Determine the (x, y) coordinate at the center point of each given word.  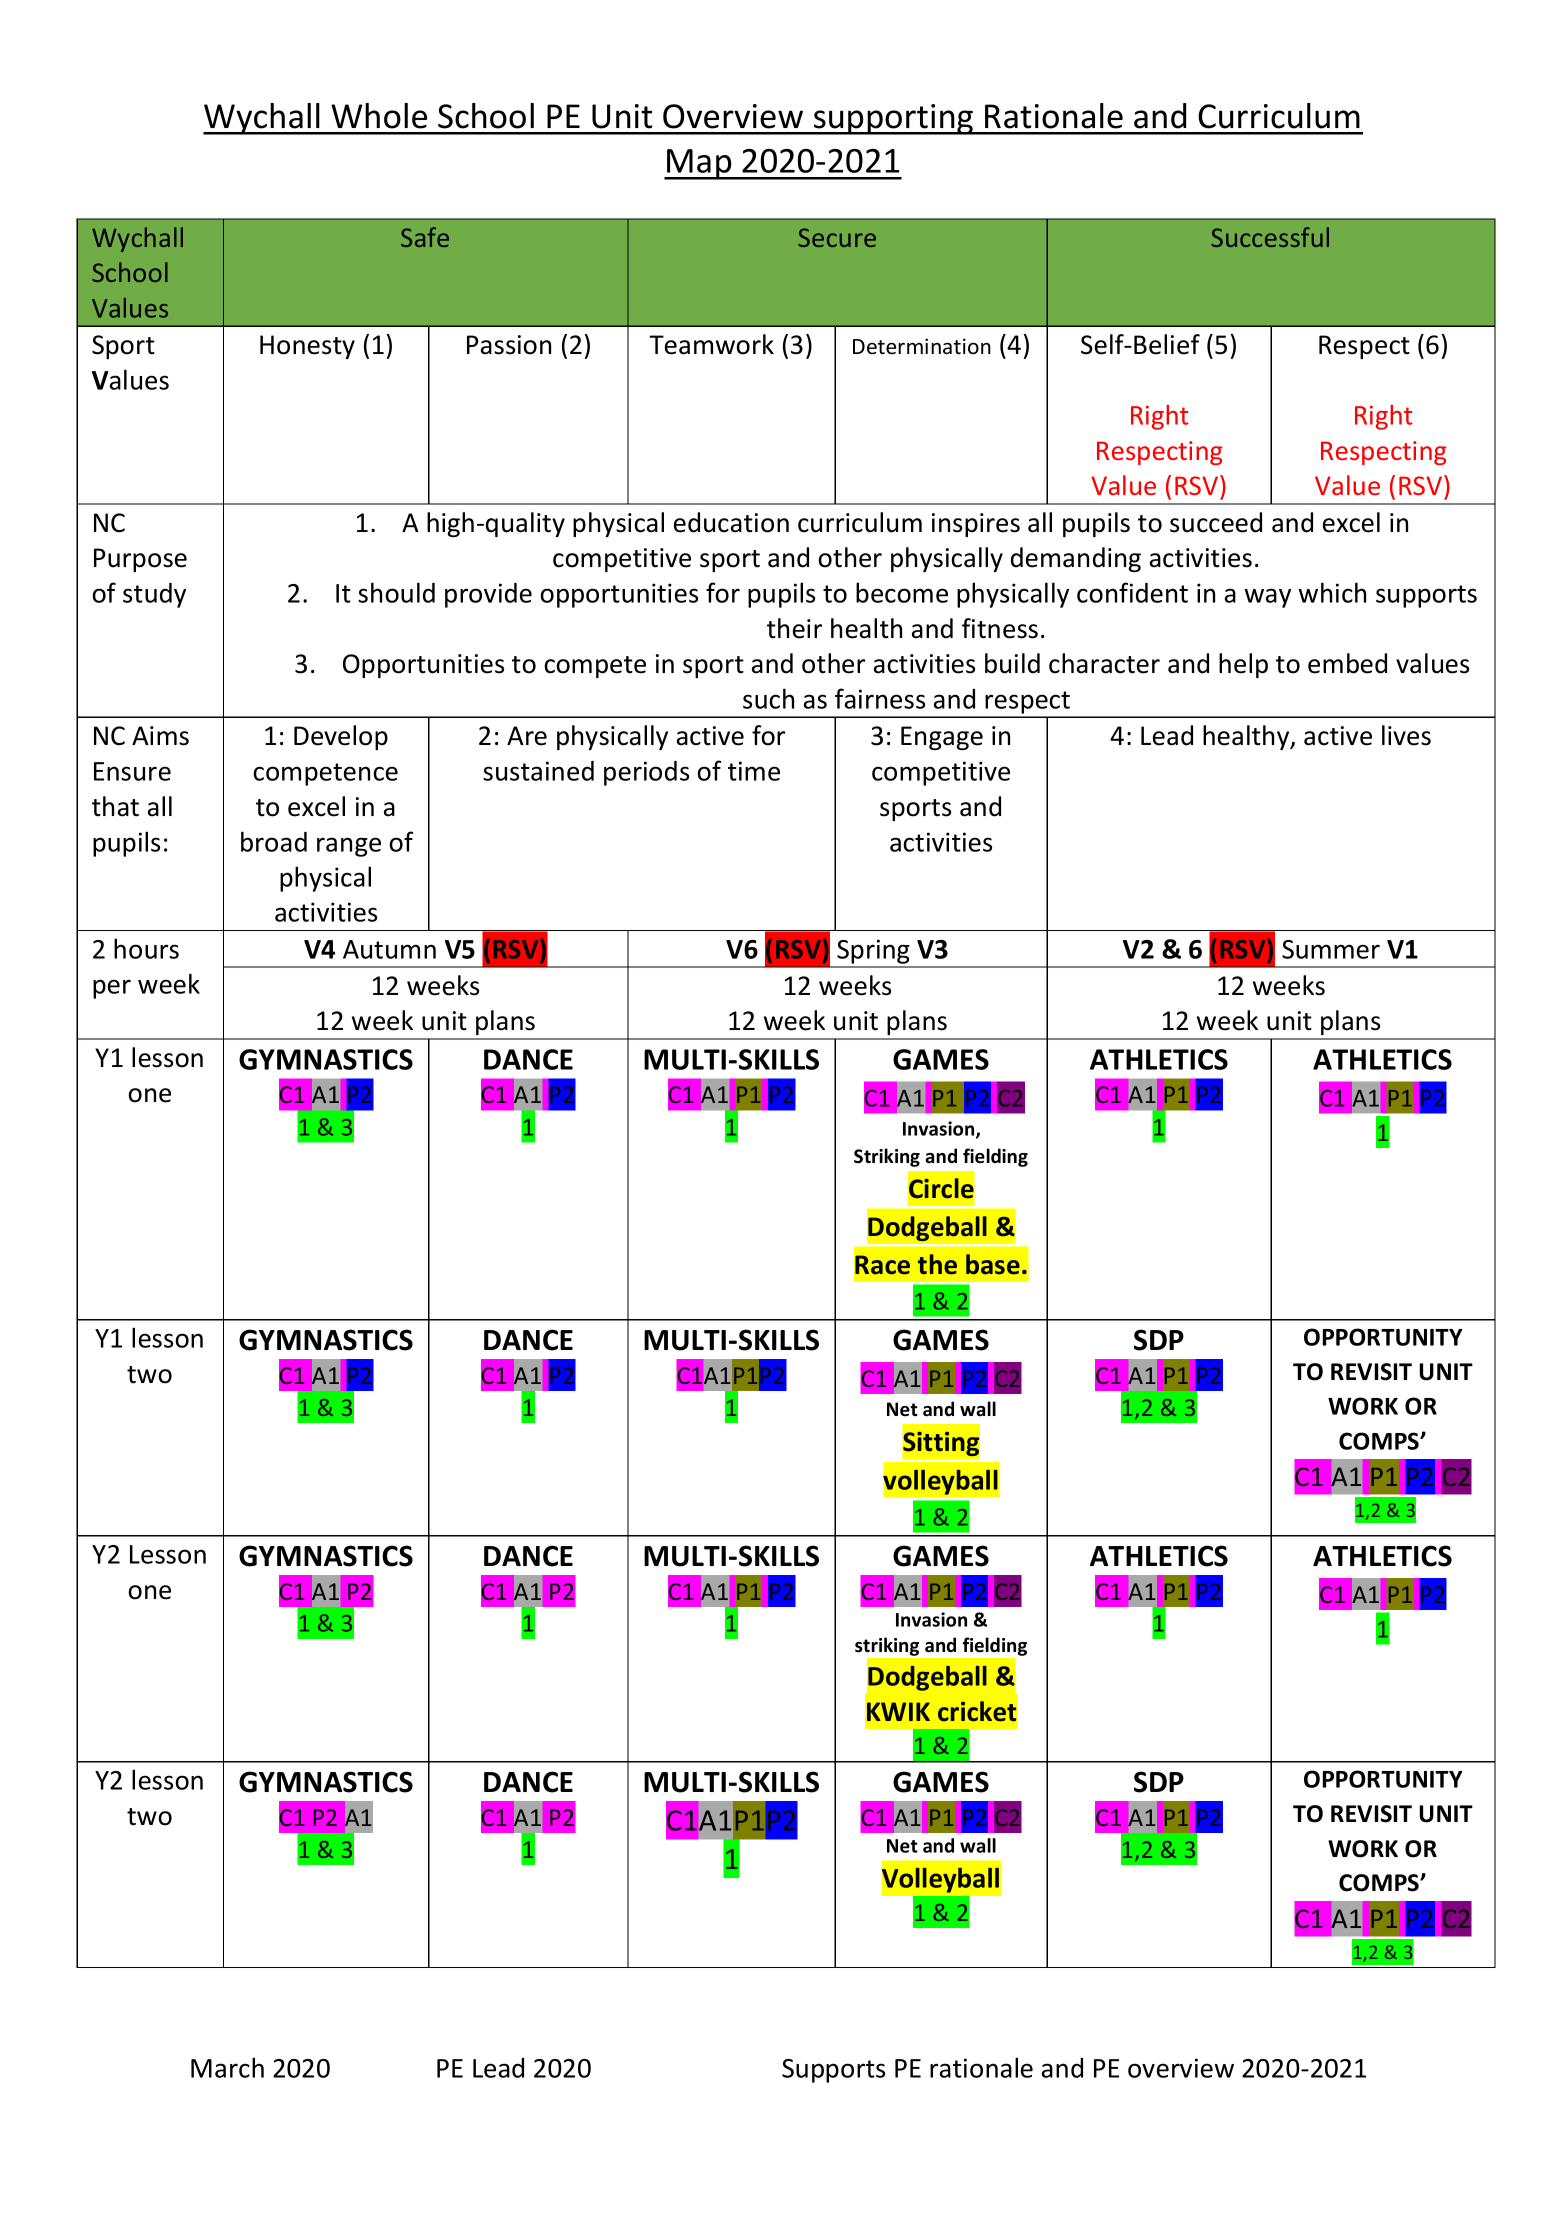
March (227, 2067)
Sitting (941, 1444)
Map (699, 164)
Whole (379, 116)
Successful (1270, 237)
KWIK (898, 1711)
